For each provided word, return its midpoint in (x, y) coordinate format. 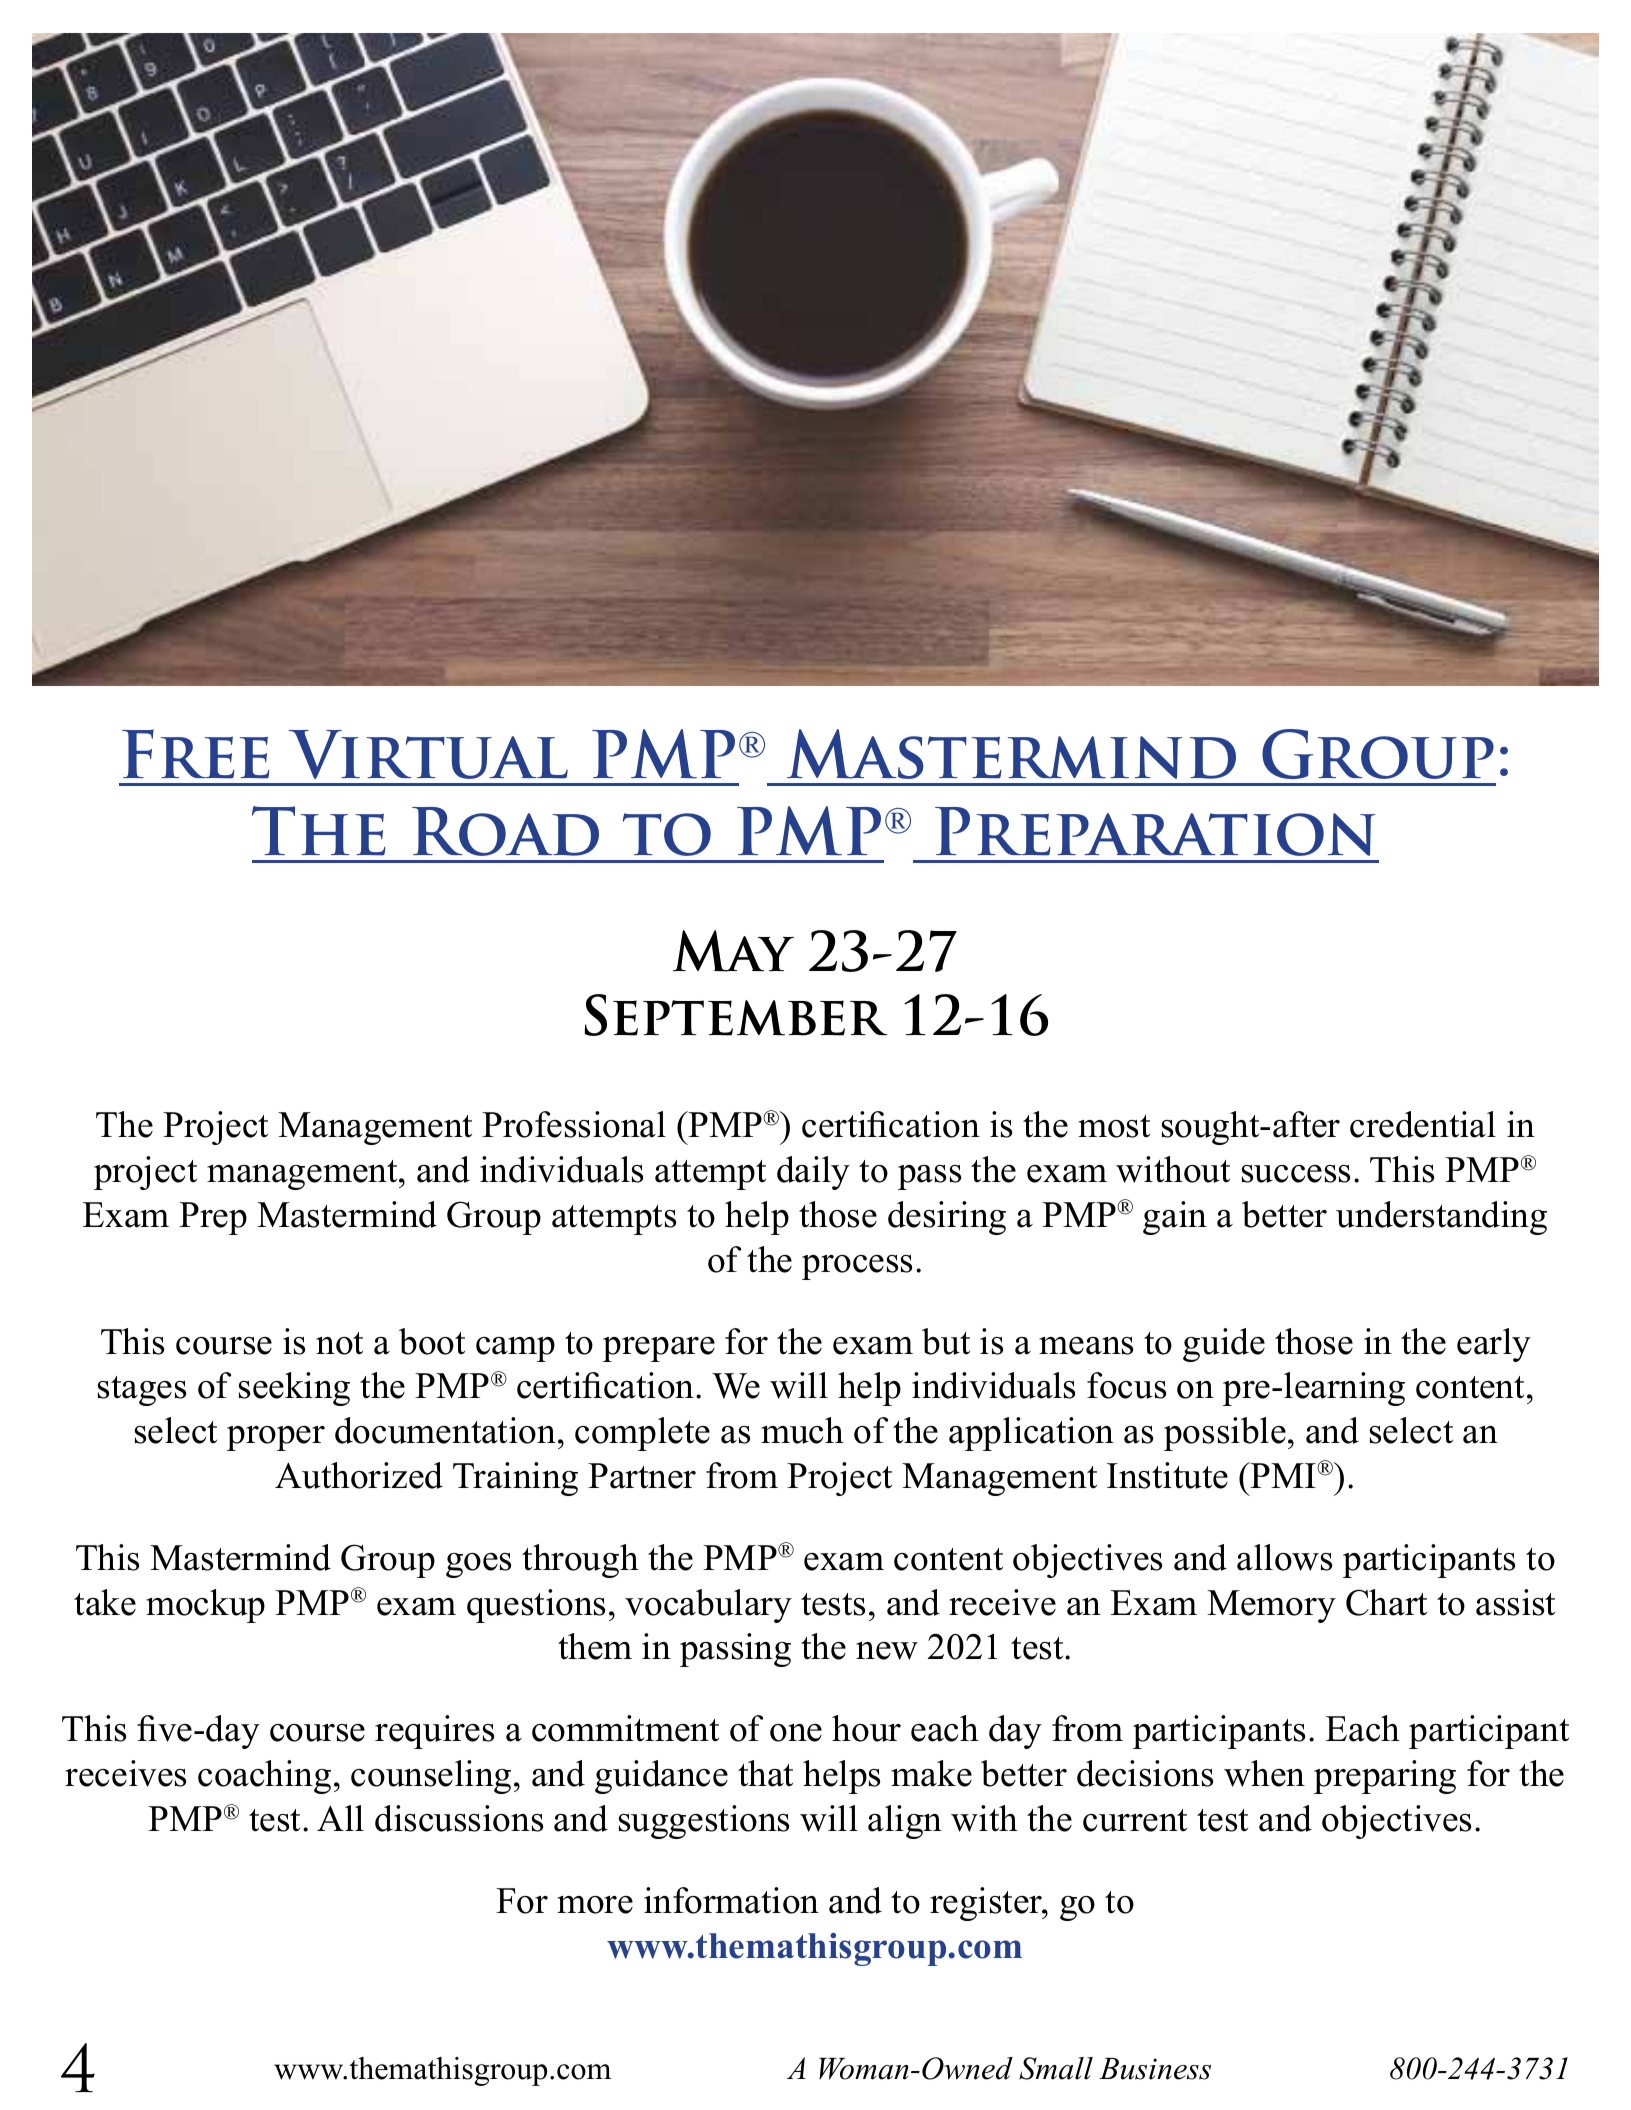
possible (1225, 1434)
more (595, 1905)
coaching (264, 1777)
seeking (294, 1389)
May (733, 951)
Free (195, 754)
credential (1423, 1124)
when (1264, 1773)
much (802, 1430)
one (796, 1733)
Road (505, 831)
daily (813, 1173)
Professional (574, 1124)
